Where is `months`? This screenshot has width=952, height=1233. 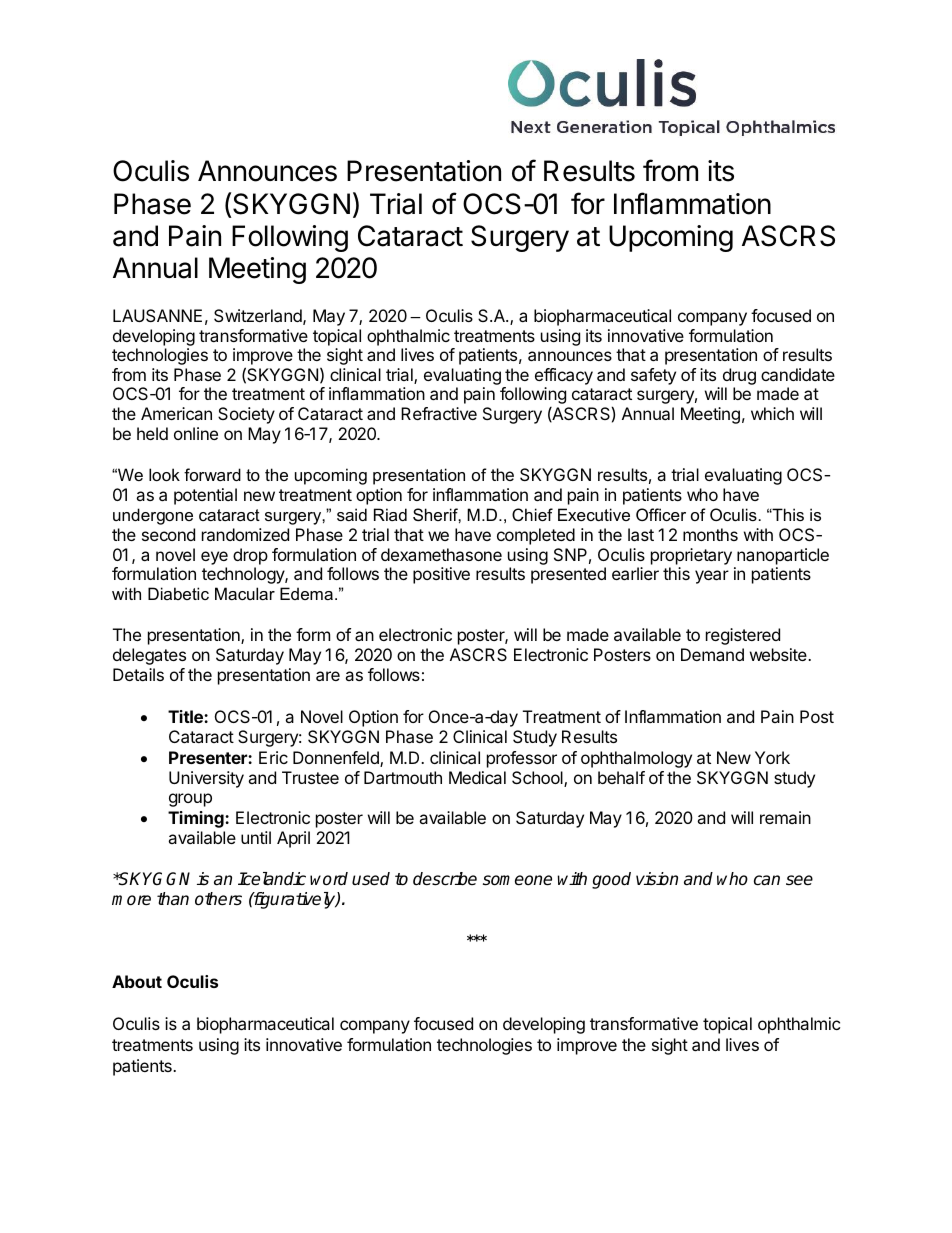
months is located at coordinates (710, 534).
